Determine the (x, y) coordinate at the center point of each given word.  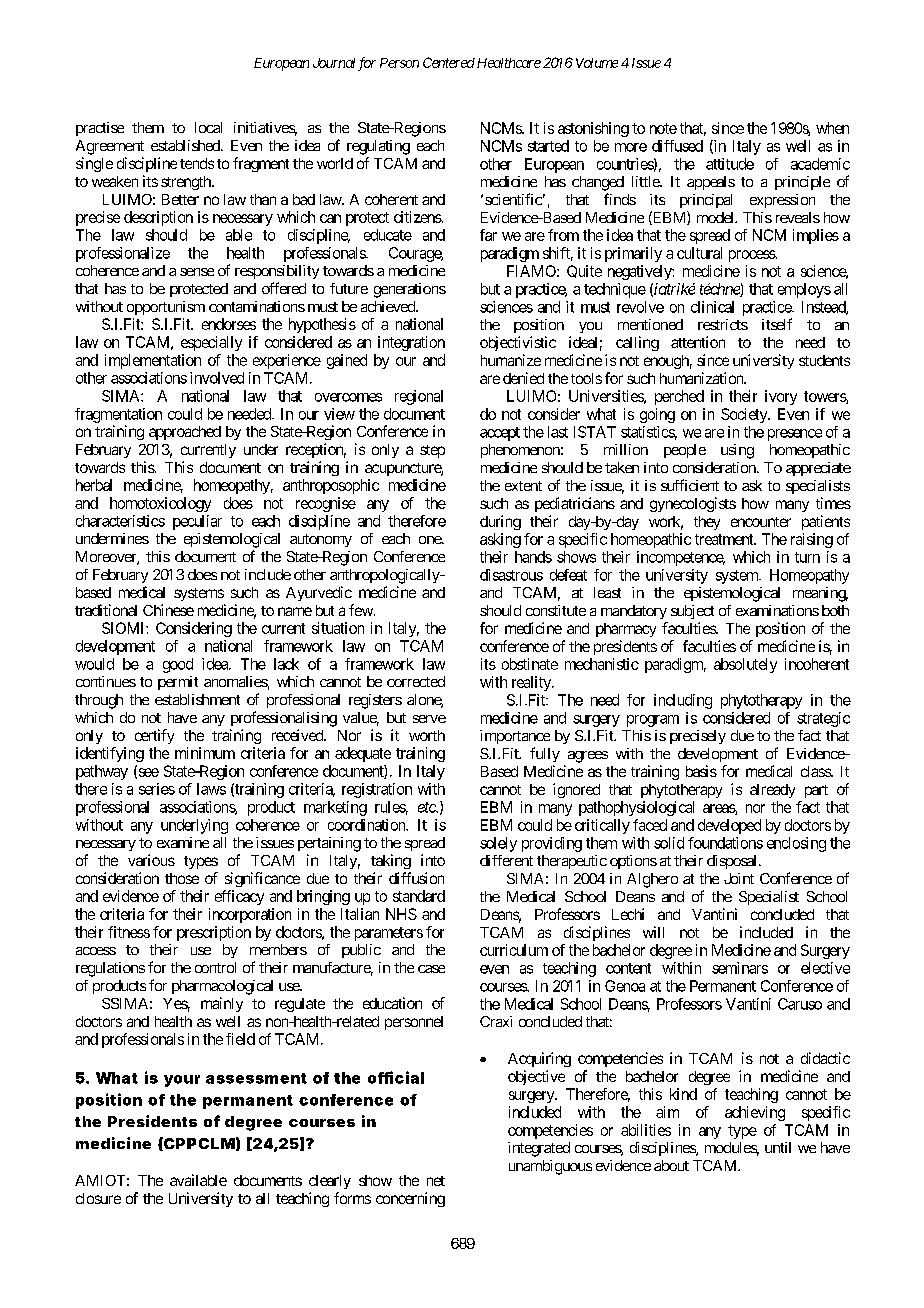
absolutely (745, 665)
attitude (730, 164)
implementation (153, 361)
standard (419, 896)
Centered (449, 62)
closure (98, 1198)
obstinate (530, 664)
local (208, 127)
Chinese (168, 610)
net (436, 1181)
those (182, 878)
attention (698, 342)
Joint (739, 878)
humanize (511, 360)
